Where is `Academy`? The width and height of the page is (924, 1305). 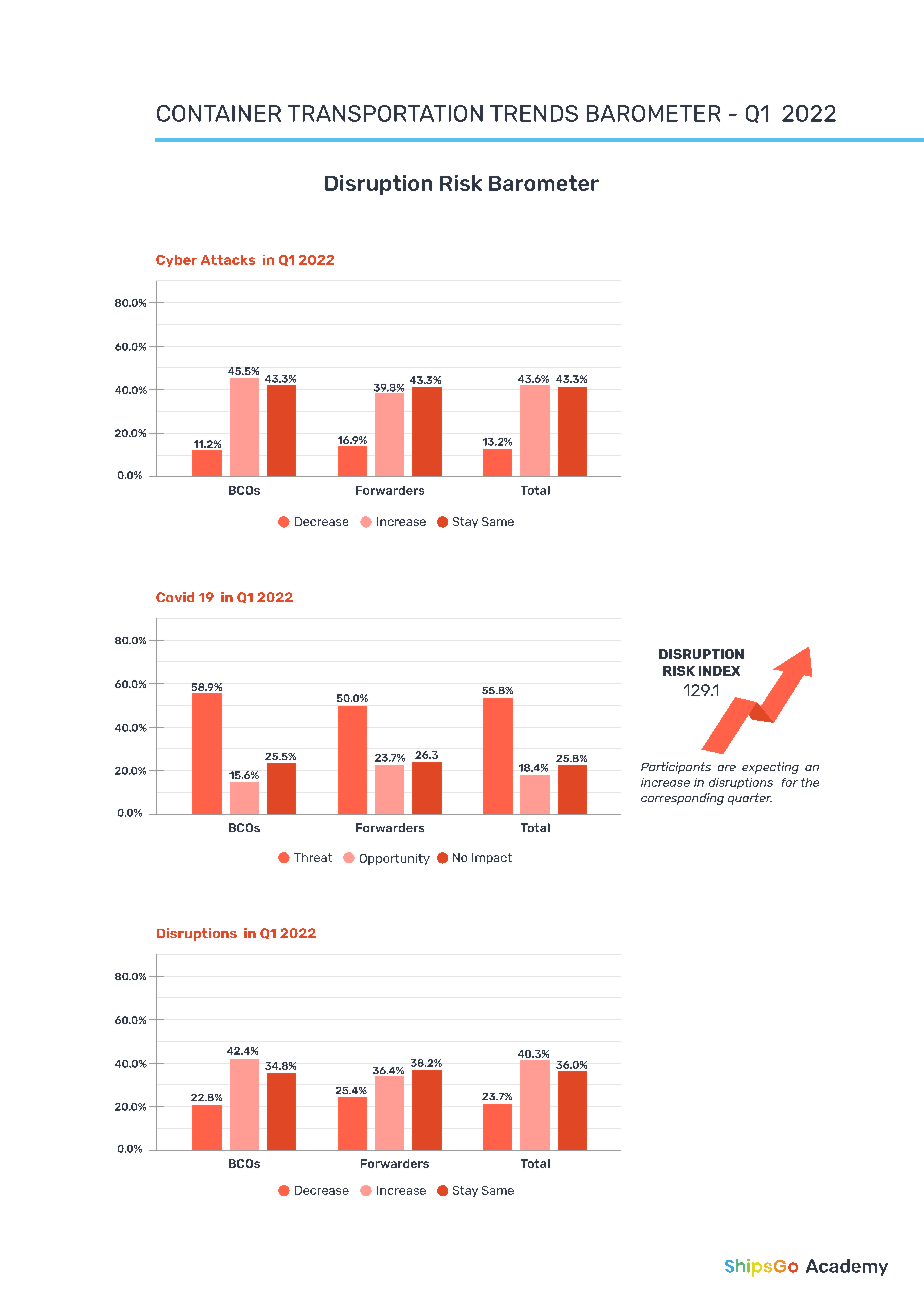
Academy is located at coordinates (847, 1267).
